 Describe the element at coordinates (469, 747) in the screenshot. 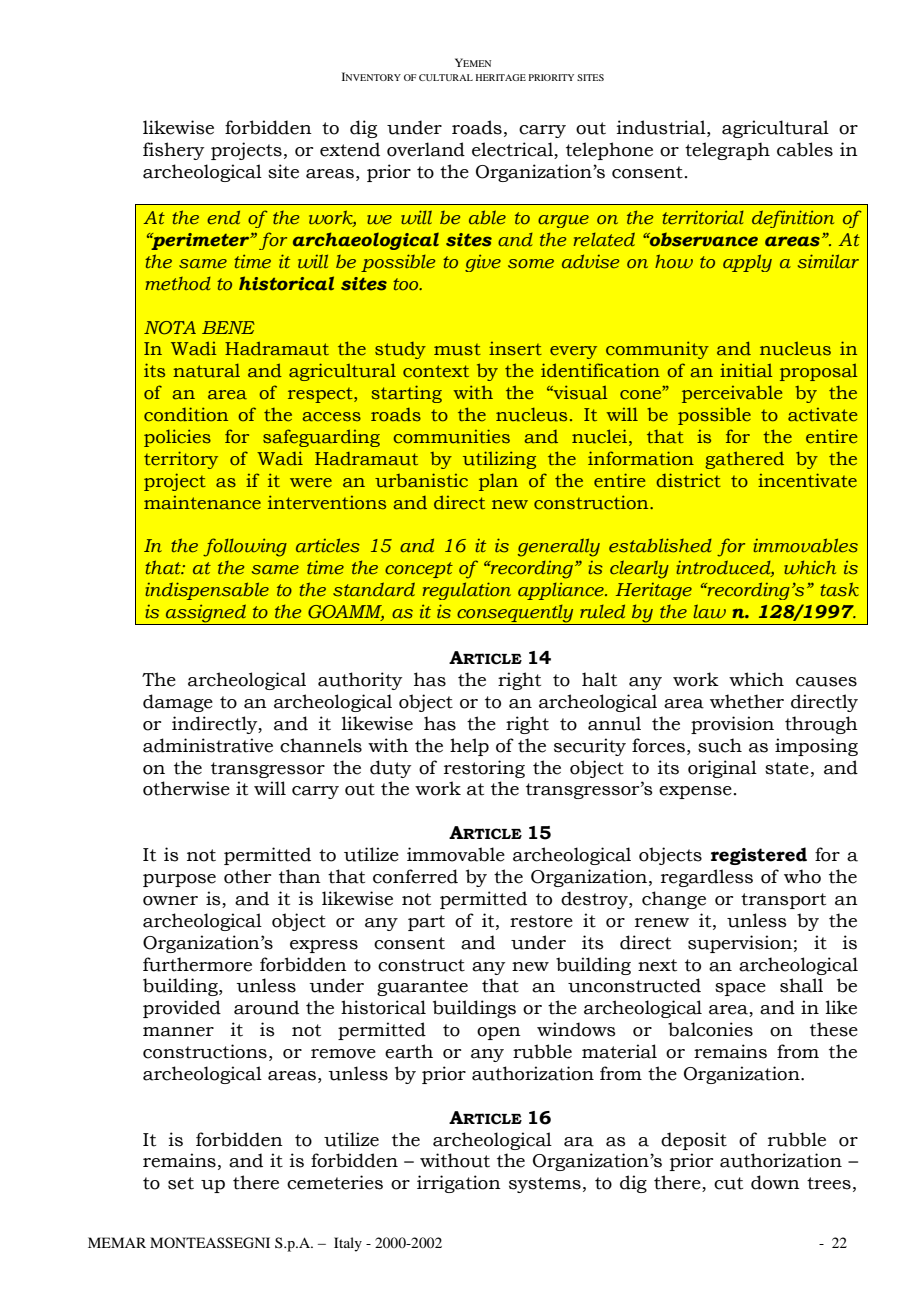

I see `help` at that location.
